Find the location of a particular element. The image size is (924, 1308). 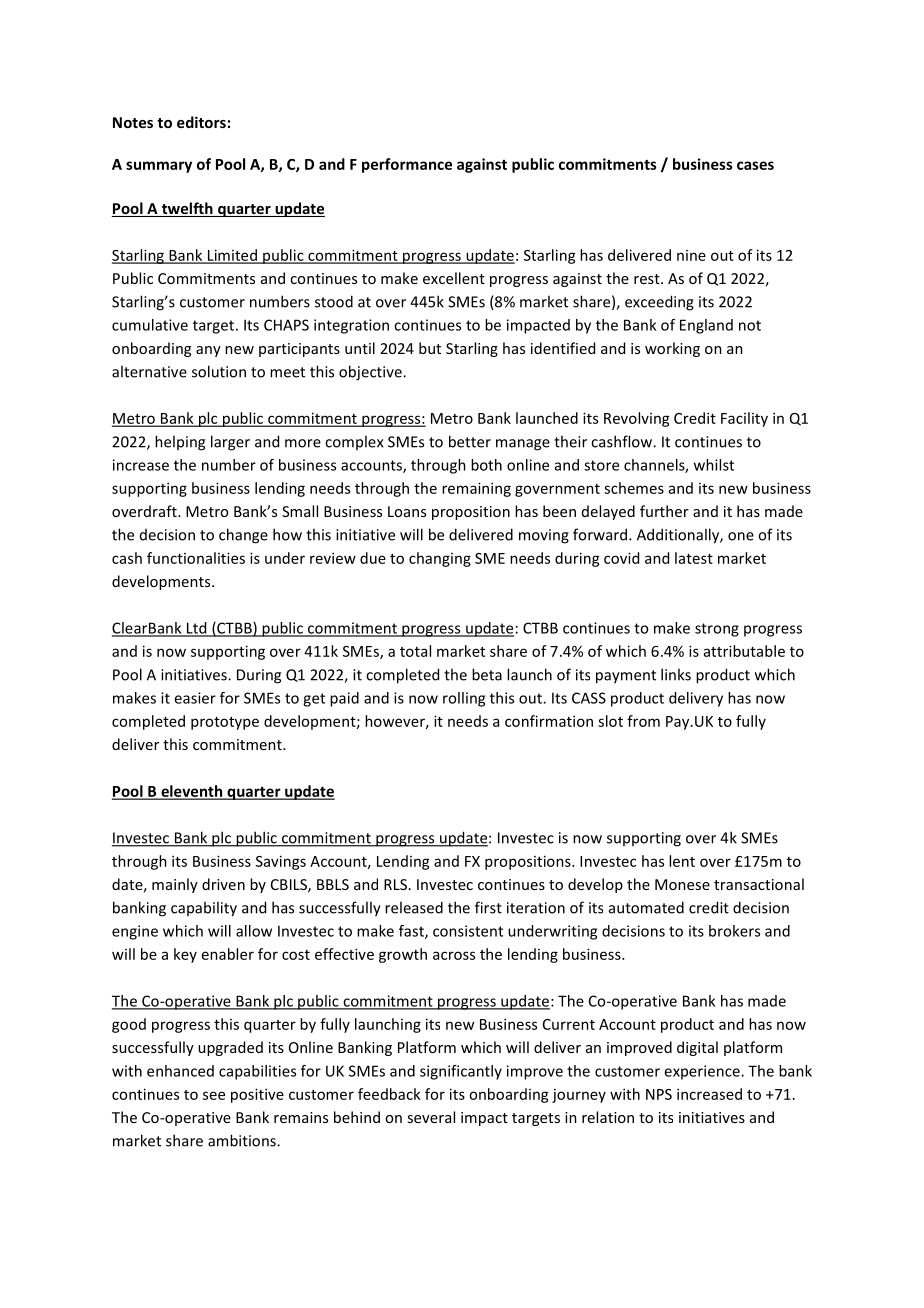

see is located at coordinates (214, 1095).
